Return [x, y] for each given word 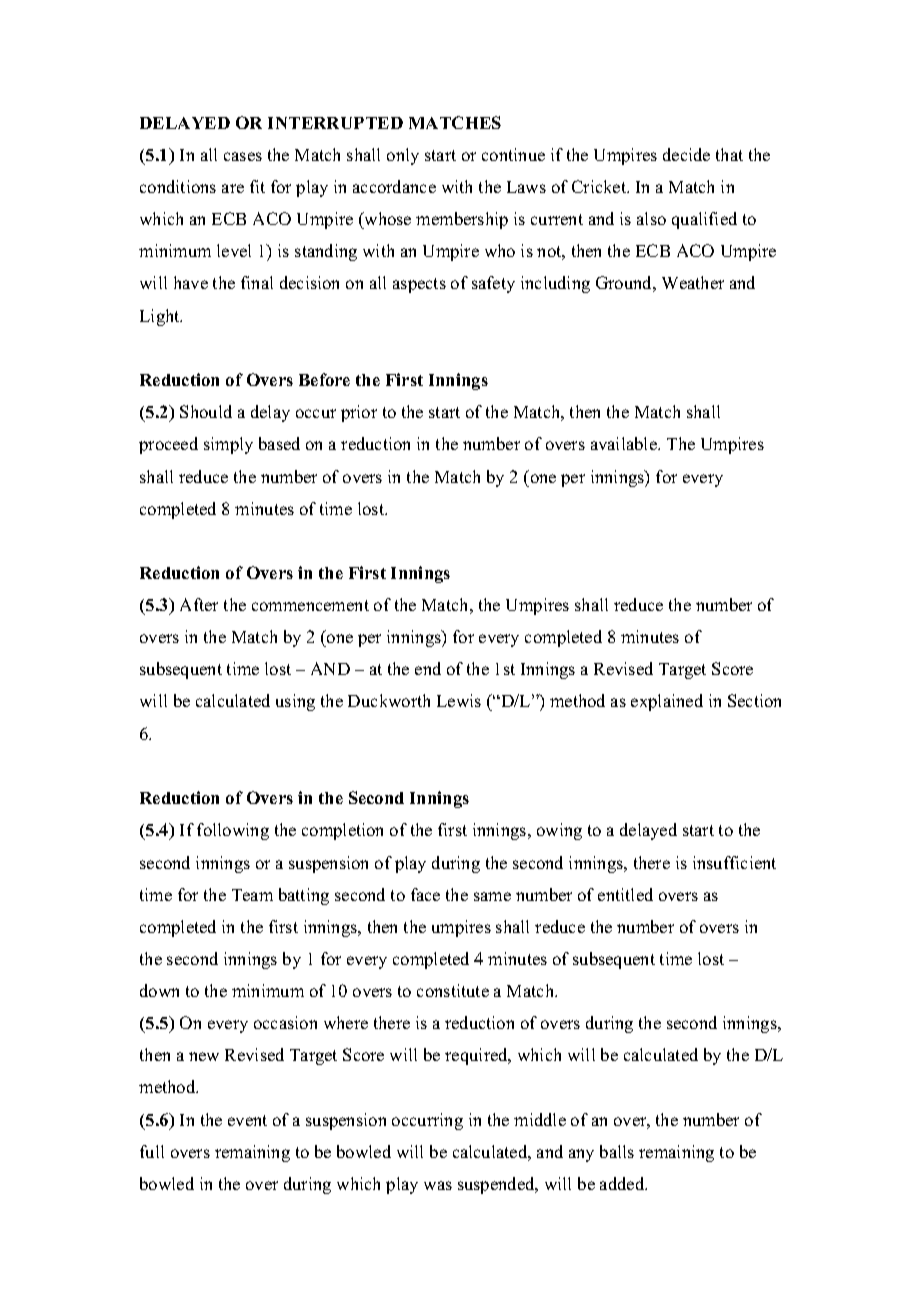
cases [243, 156]
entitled [625, 894]
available [625, 443]
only [403, 156]
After [199, 604]
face [425, 894]
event [247, 1120]
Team [252, 895]
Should [206, 411]
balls [617, 1151]
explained [667, 702]
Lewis [459, 700]
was [438, 1185]
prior [359, 413]
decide [686, 154]
